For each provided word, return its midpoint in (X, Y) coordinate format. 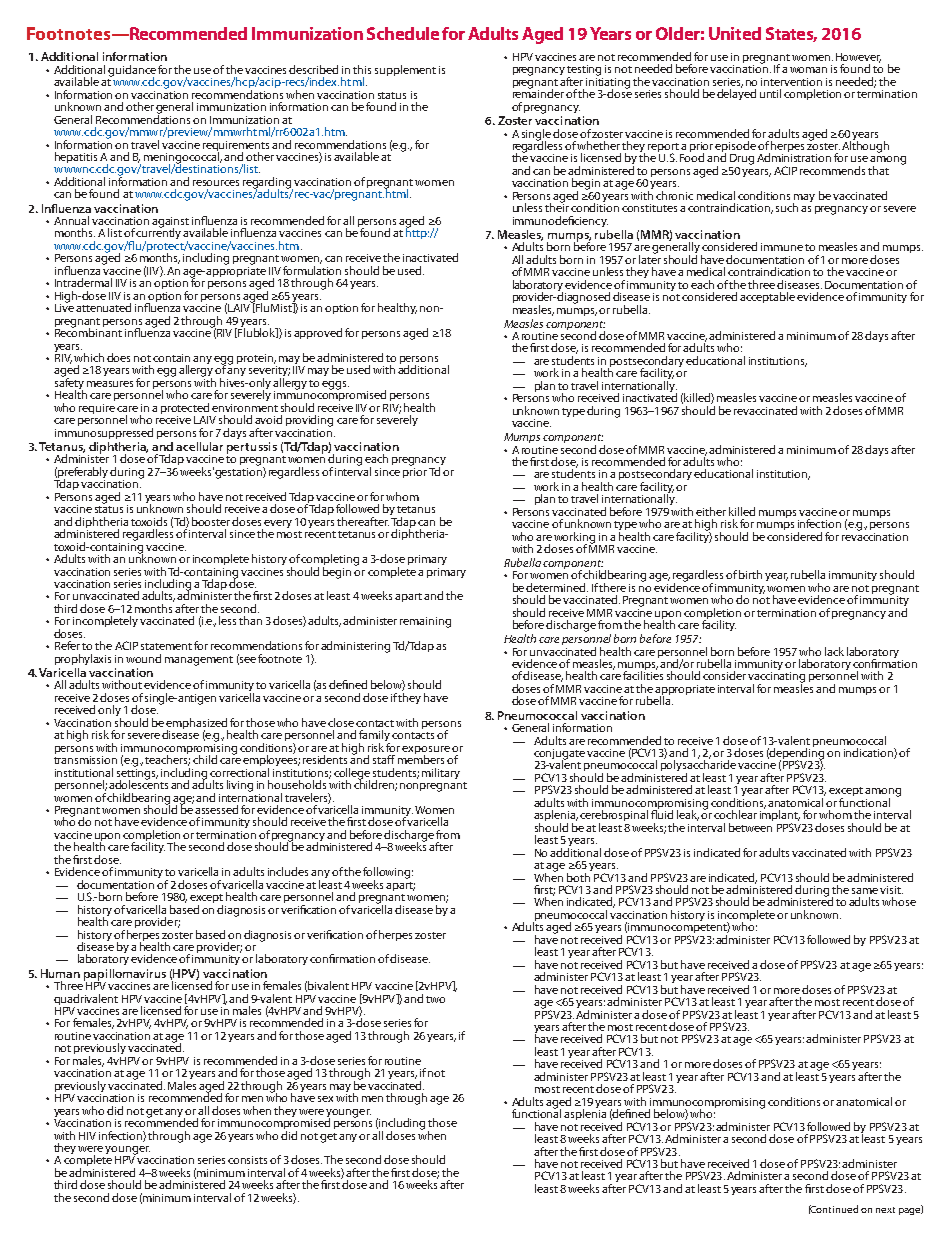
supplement (405, 70)
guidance (132, 72)
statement (166, 646)
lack (834, 651)
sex (325, 1099)
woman (808, 70)
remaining (425, 622)
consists (247, 1160)
